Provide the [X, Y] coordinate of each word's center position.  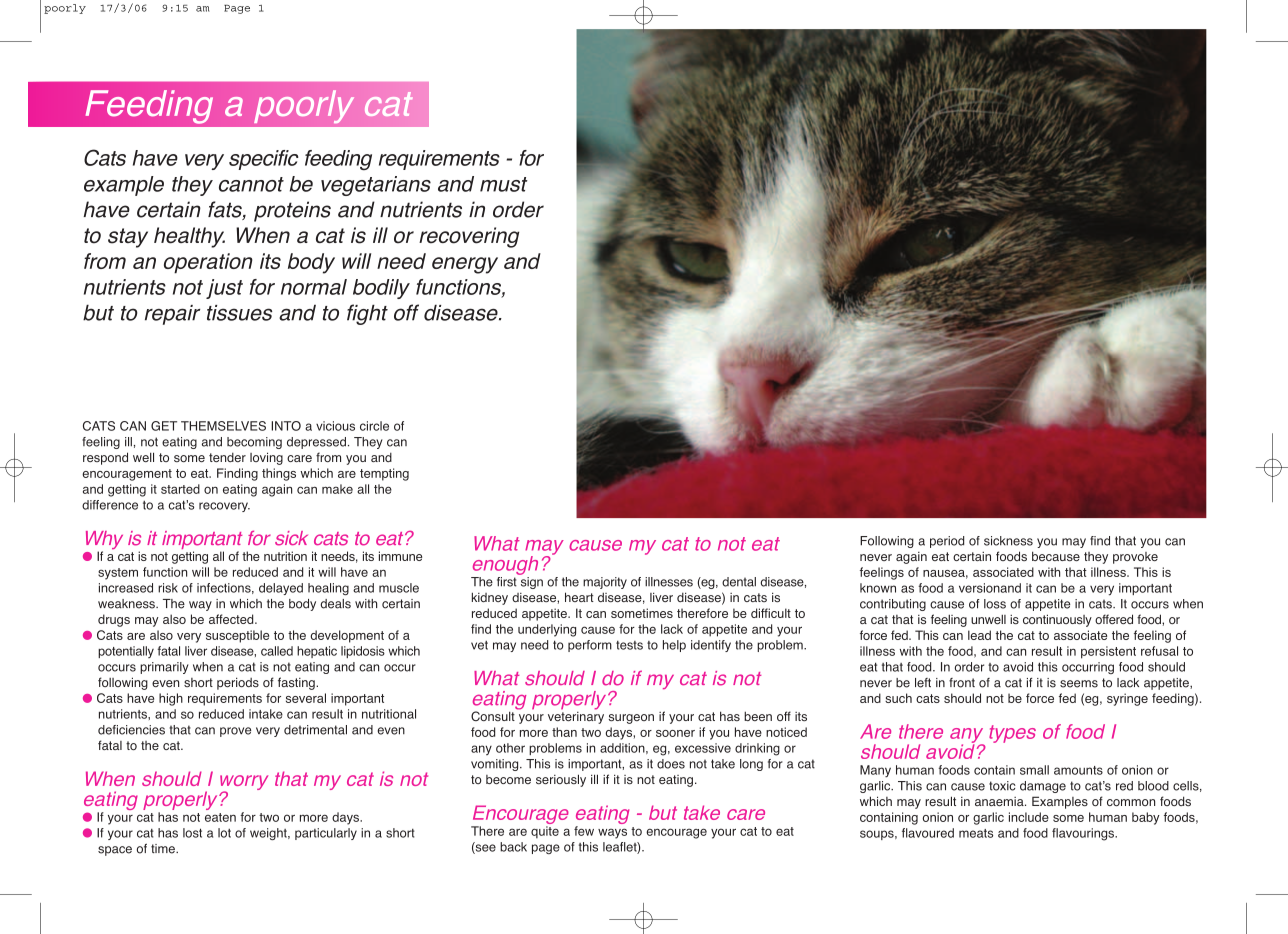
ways [612, 833]
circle [374, 426]
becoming [254, 443]
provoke [1135, 558]
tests [629, 645]
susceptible [237, 636]
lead [979, 635]
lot [224, 833]
